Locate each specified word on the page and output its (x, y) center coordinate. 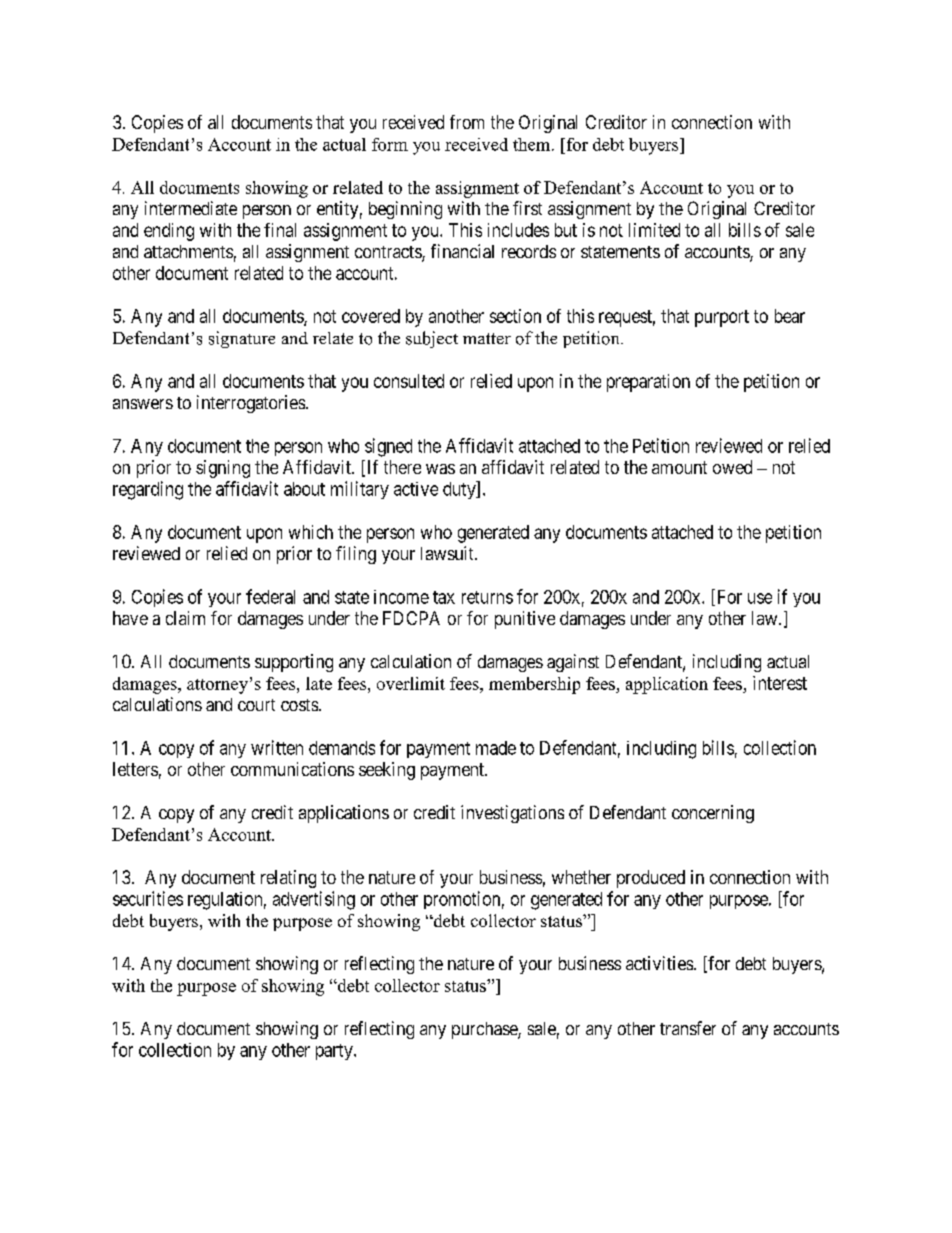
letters (135, 769)
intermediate (191, 208)
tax (444, 597)
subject (432, 339)
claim (185, 618)
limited (654, 230)
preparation (648, 383)
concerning (713, 814)
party (335, 1052)
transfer (688, 1028)
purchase (485, 1030)
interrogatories (251, 404)
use (760, 598)
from (467, 122)
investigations (512, 814)
